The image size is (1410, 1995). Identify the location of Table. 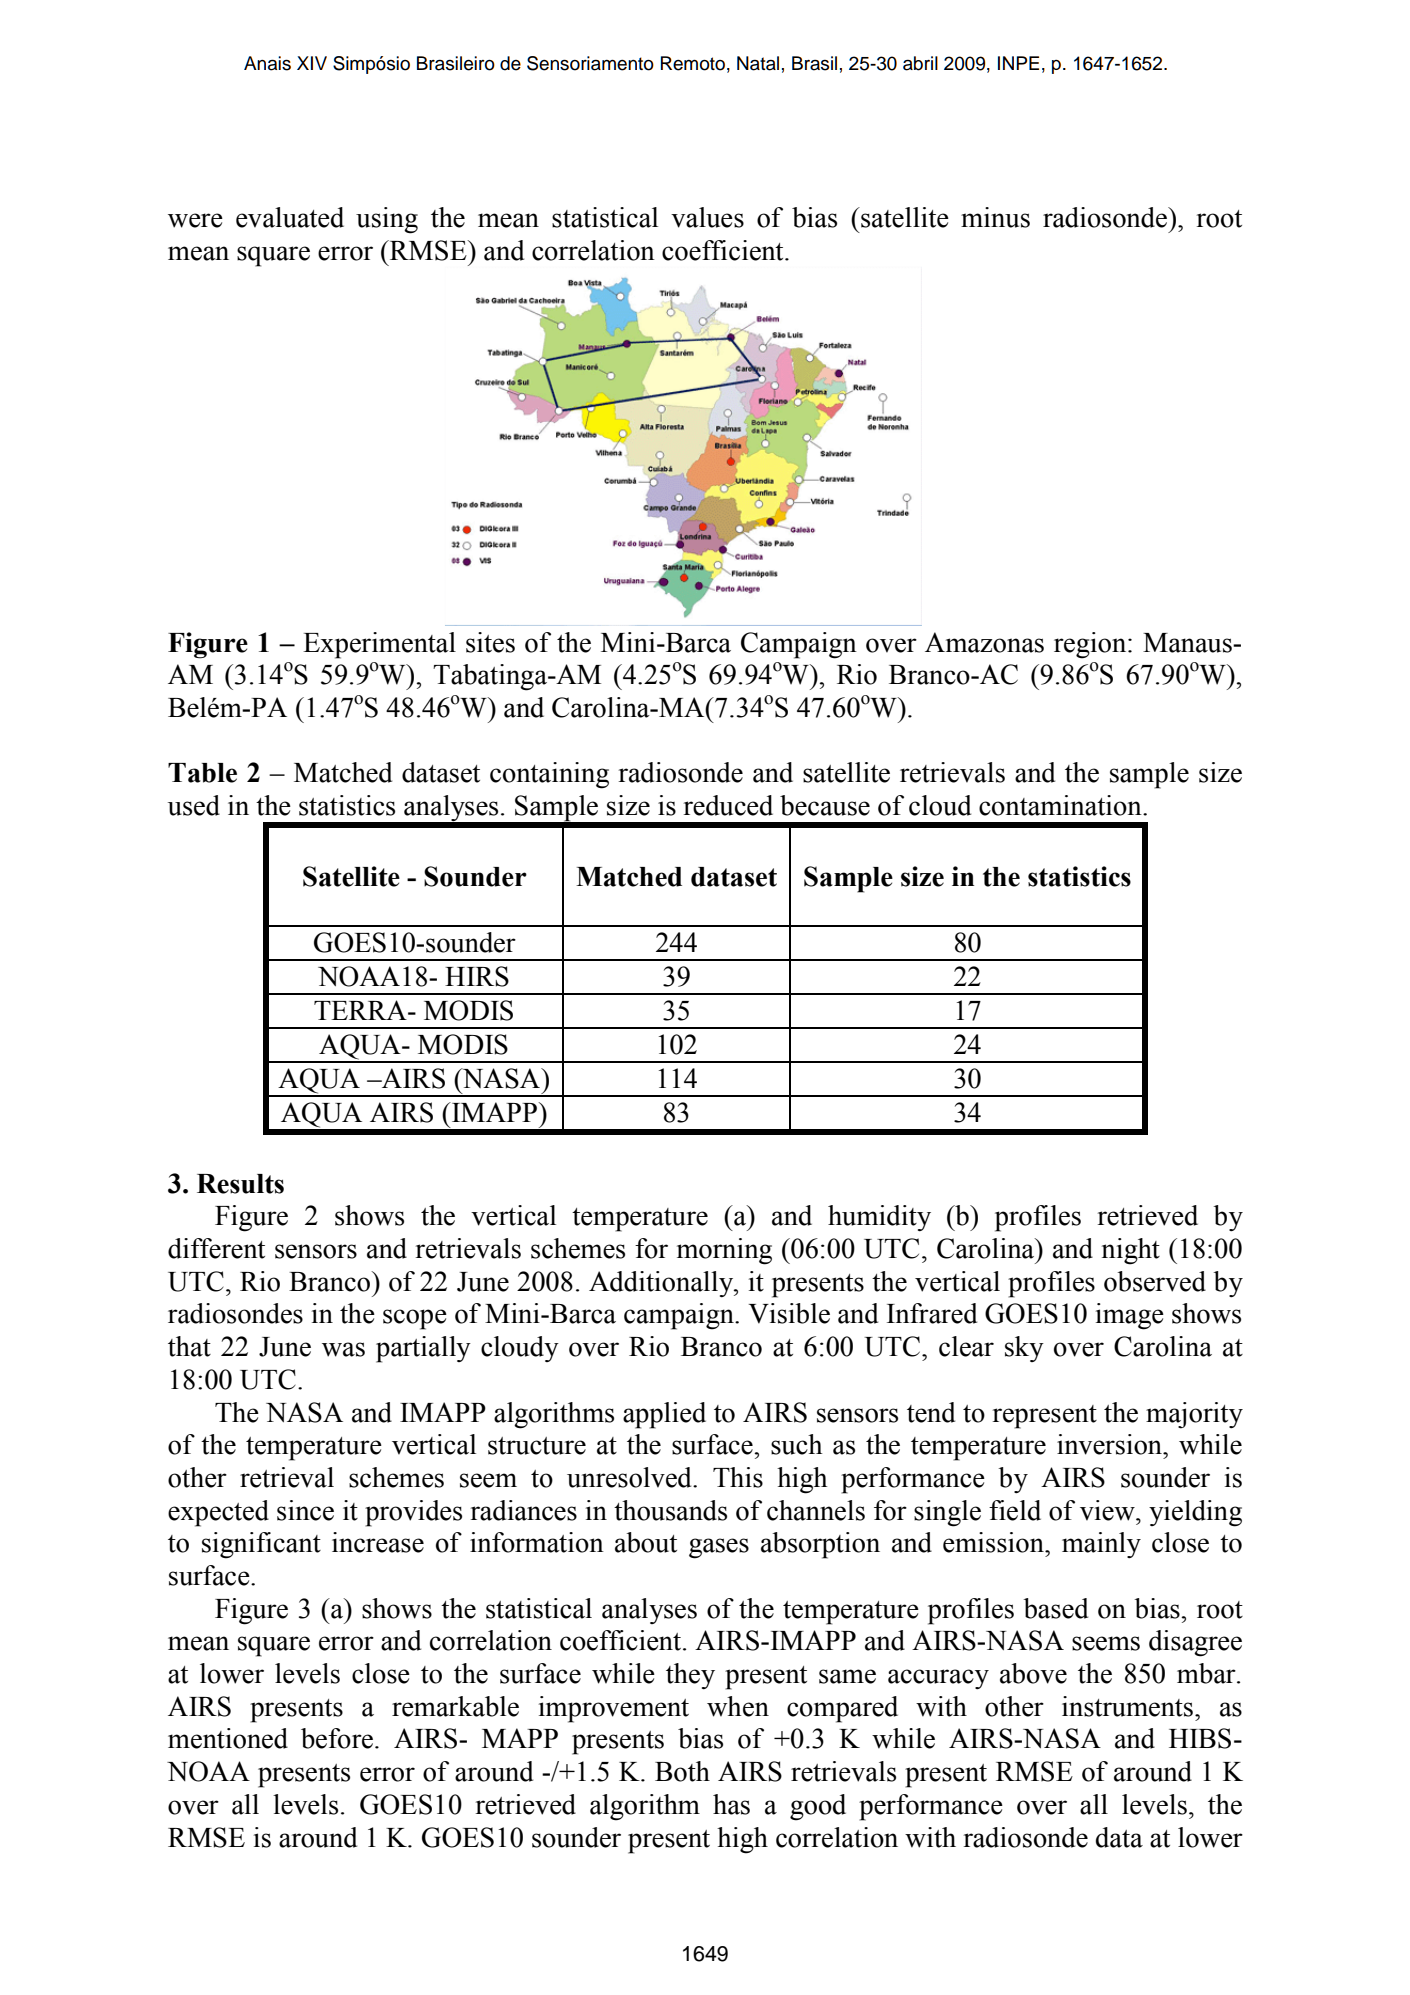
(202, 773).
